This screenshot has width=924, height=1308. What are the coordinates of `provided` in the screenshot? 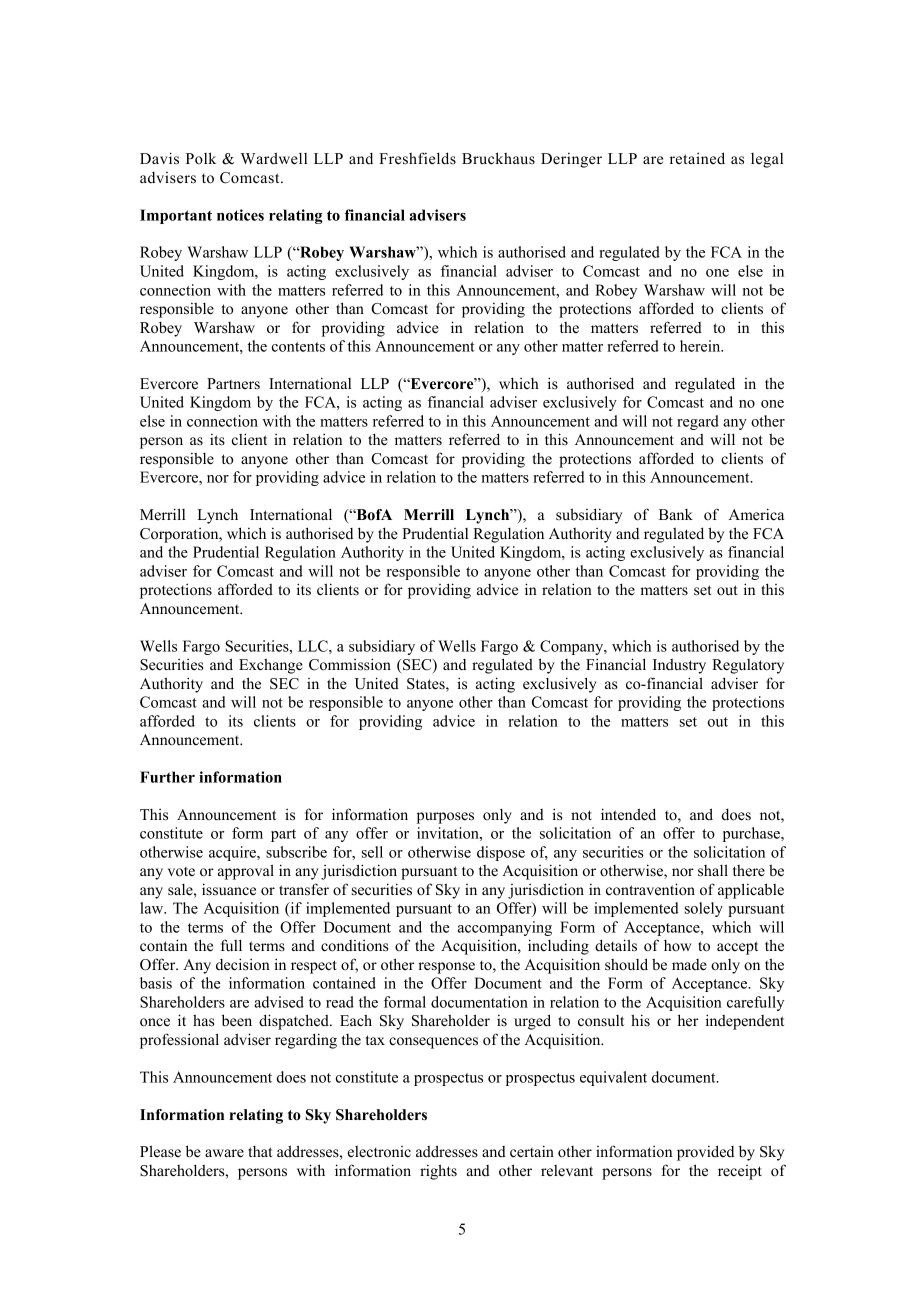 It's located at (705, 1153).
